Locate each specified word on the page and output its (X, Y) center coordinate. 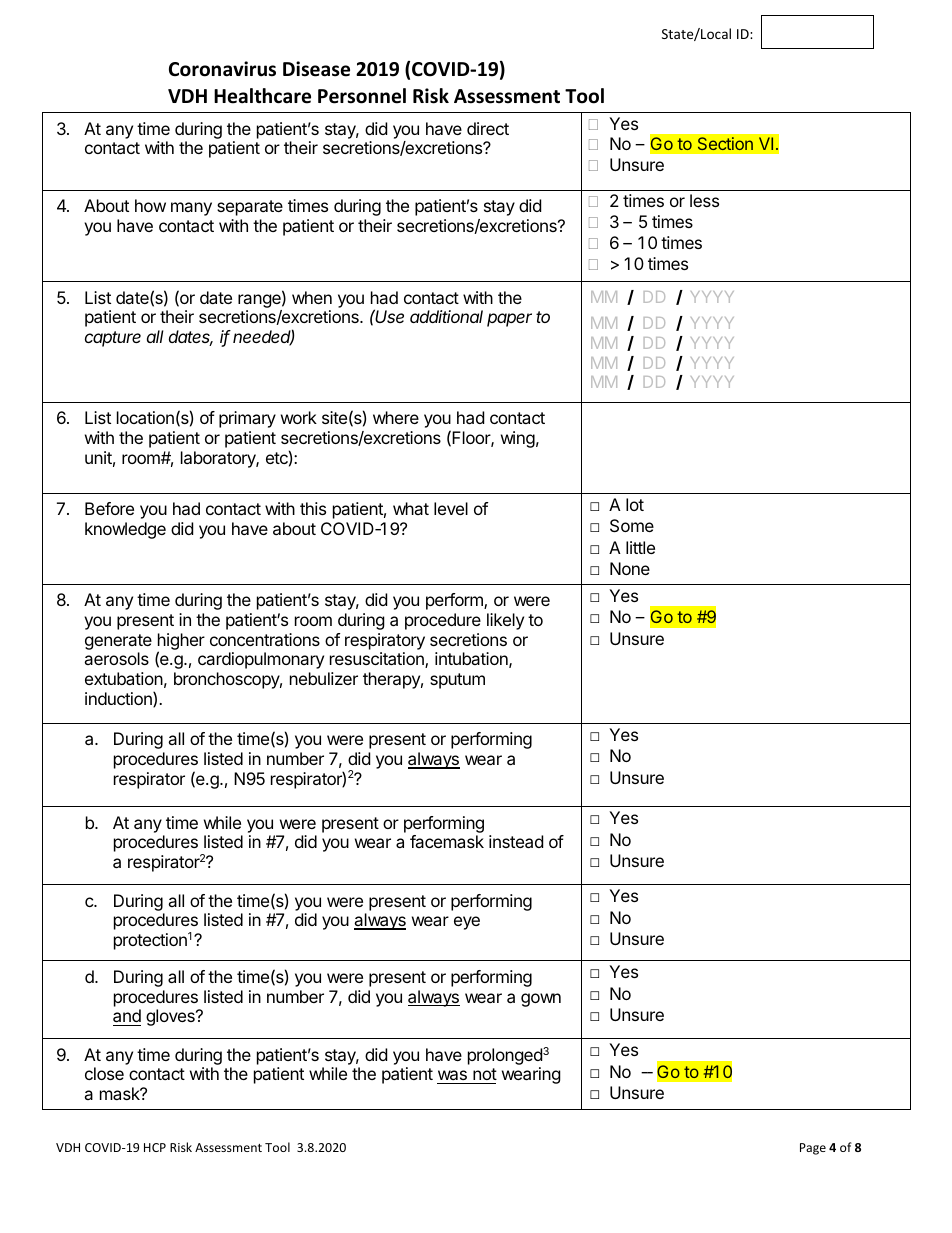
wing (518, 439)
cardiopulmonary (261, 660)
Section (725, 144)
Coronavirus (222, 69)
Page (813, 1149)
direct (488, 128)
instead (516, 841)
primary (247, 419)
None (630, 568)
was (453, 1077)
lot (635, 504)
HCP (155, 1147)
